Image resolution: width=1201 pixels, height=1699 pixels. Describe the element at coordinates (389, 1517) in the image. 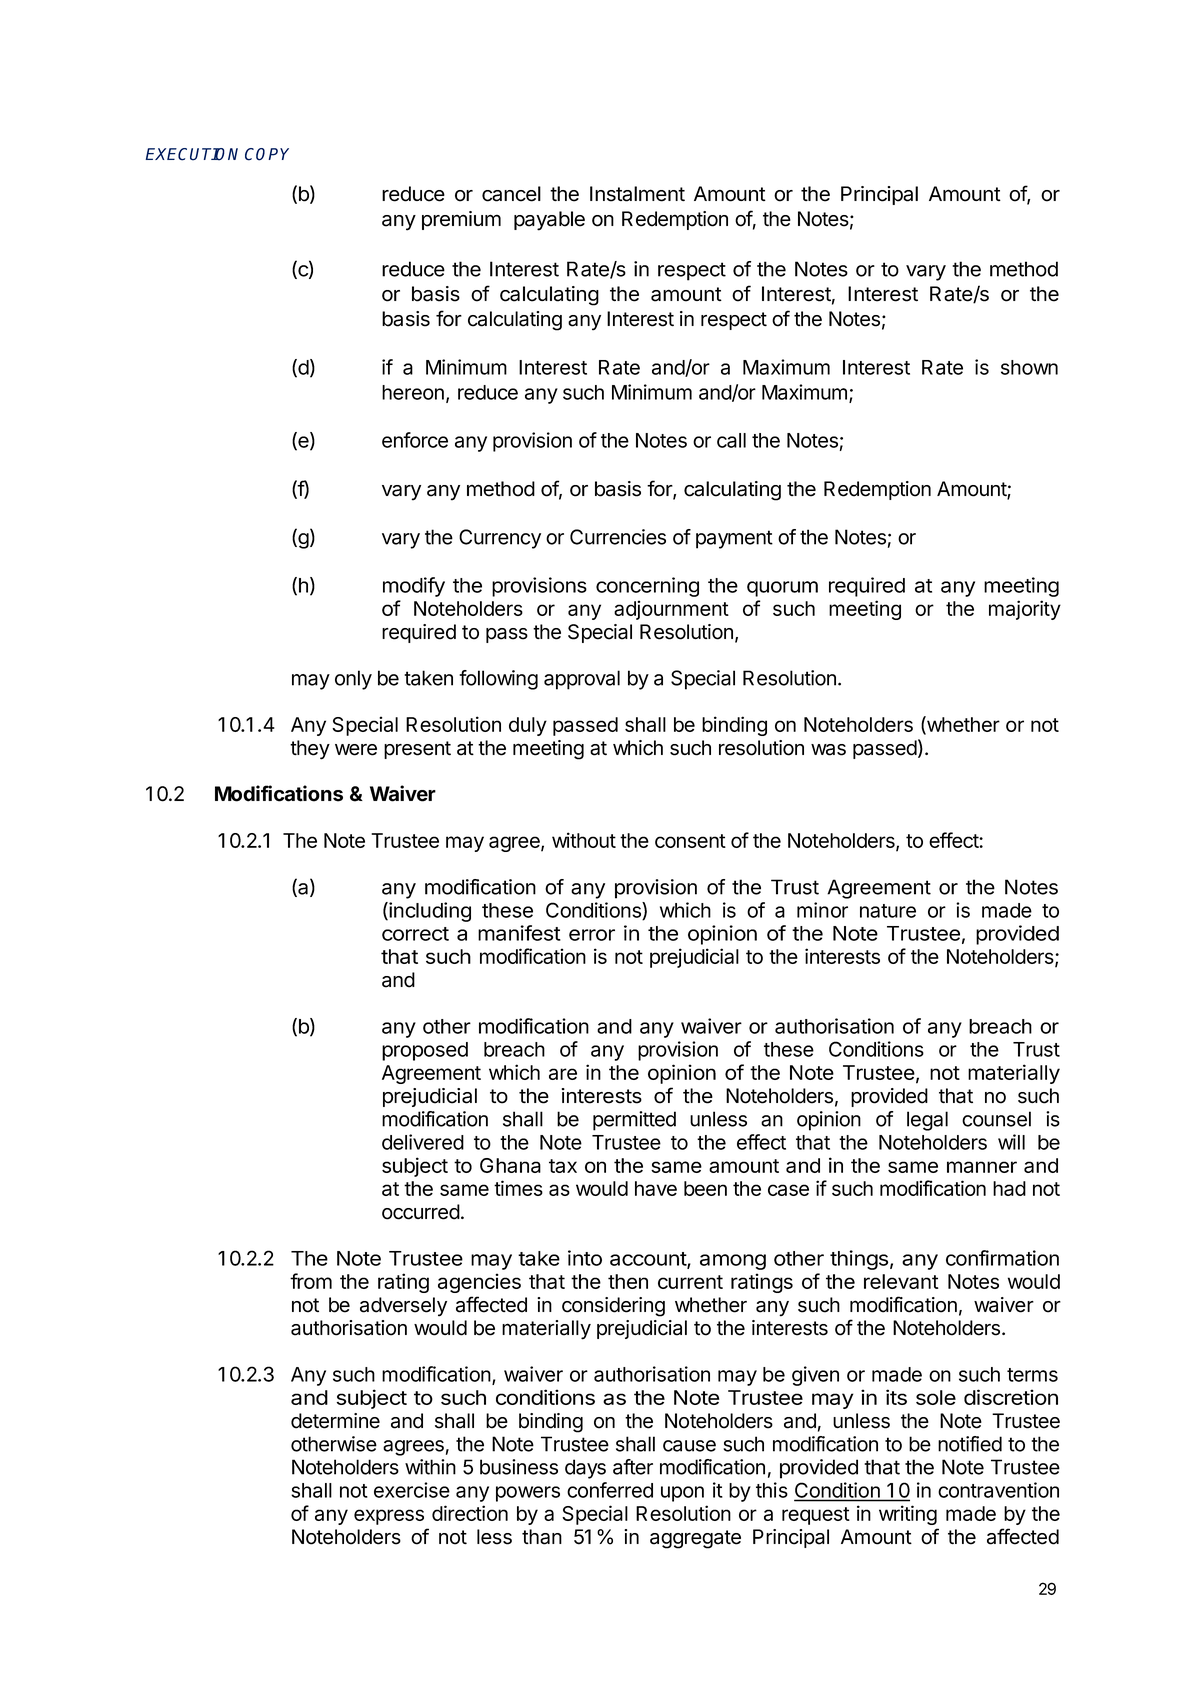

I see `express` at that location.
